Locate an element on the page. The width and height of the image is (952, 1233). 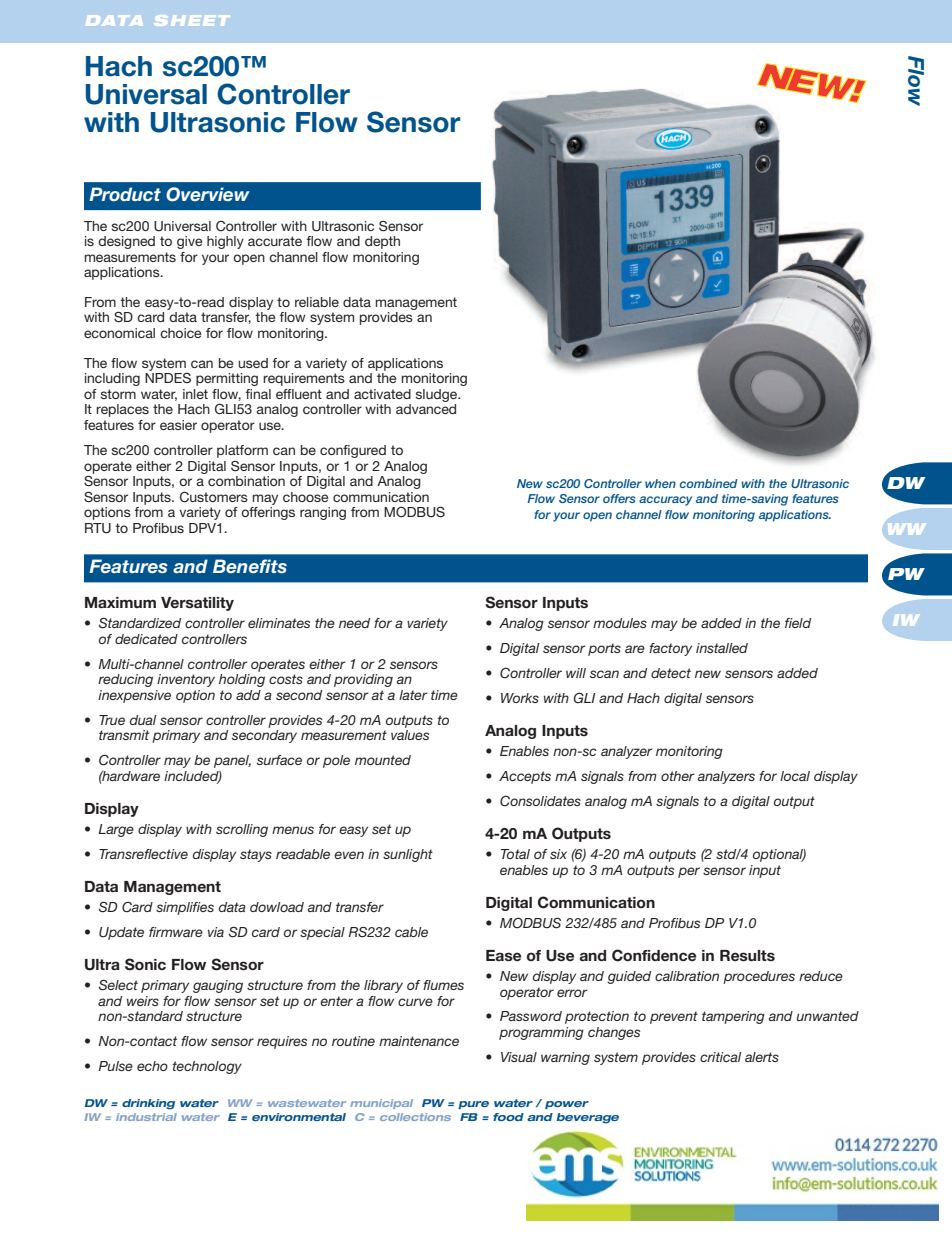
depth is located at coordinates (382, 242).
